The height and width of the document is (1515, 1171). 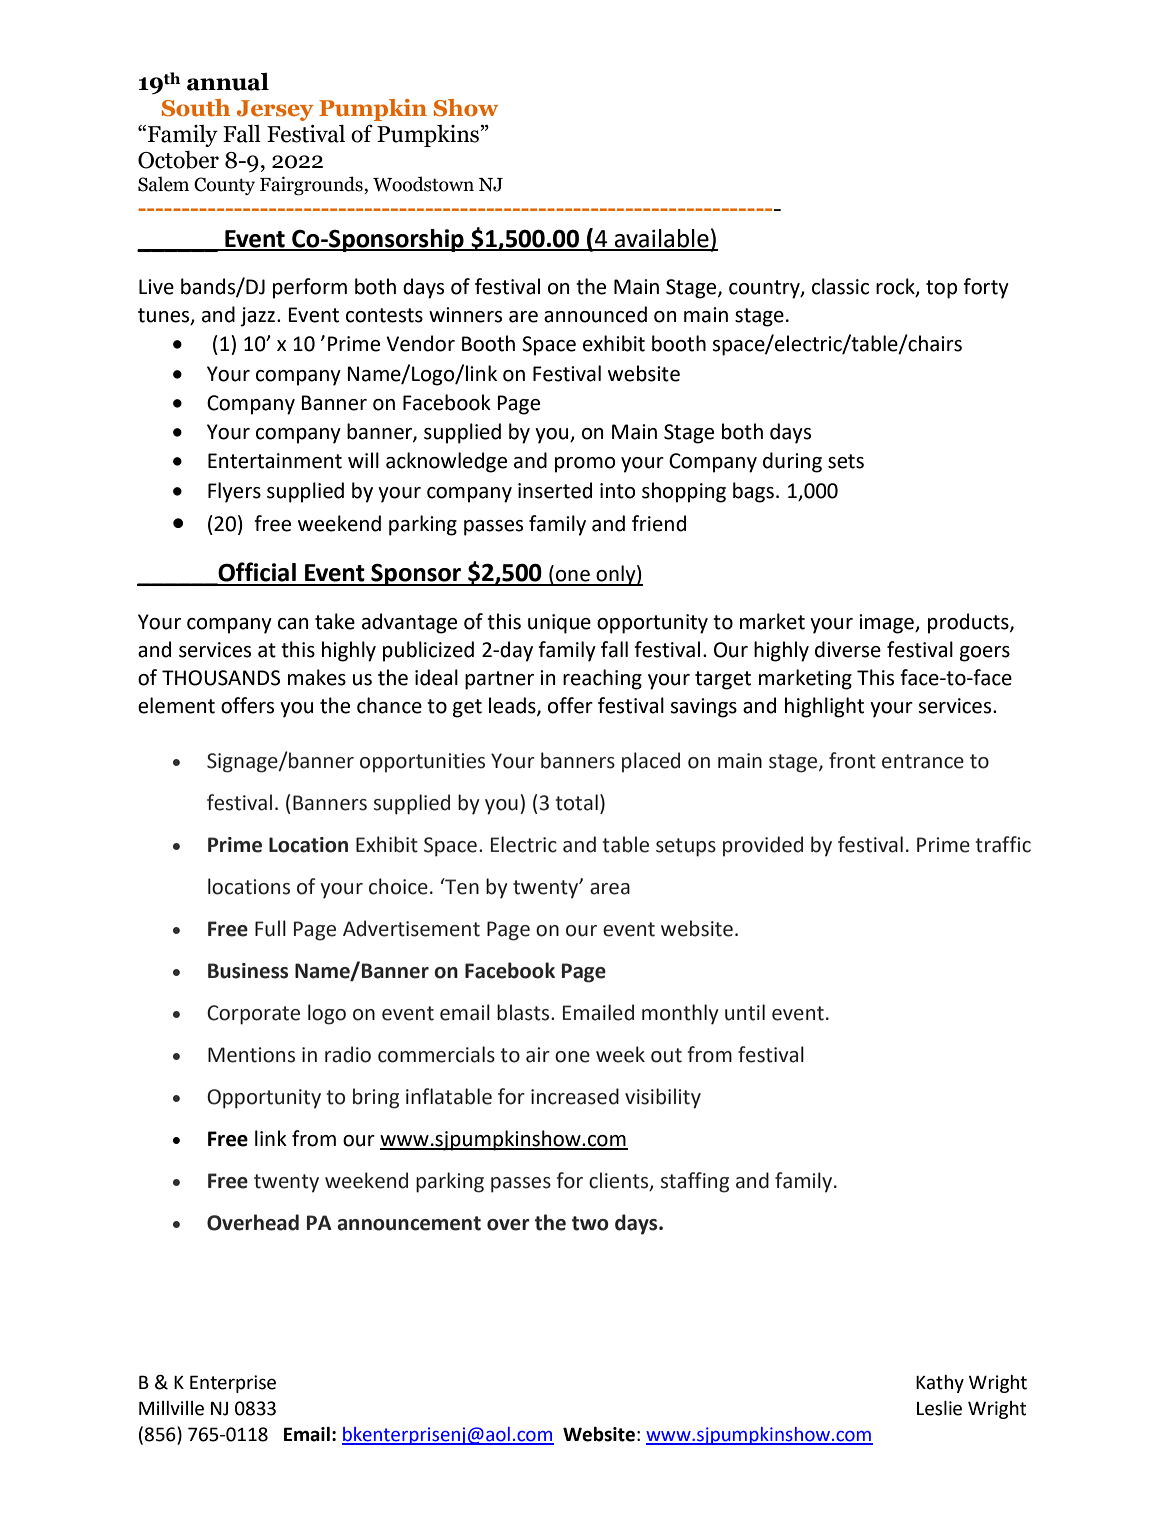 What do you see at coordinates (590, 1223) in the document?
I see `two` at bounding box center [590, 1223].
